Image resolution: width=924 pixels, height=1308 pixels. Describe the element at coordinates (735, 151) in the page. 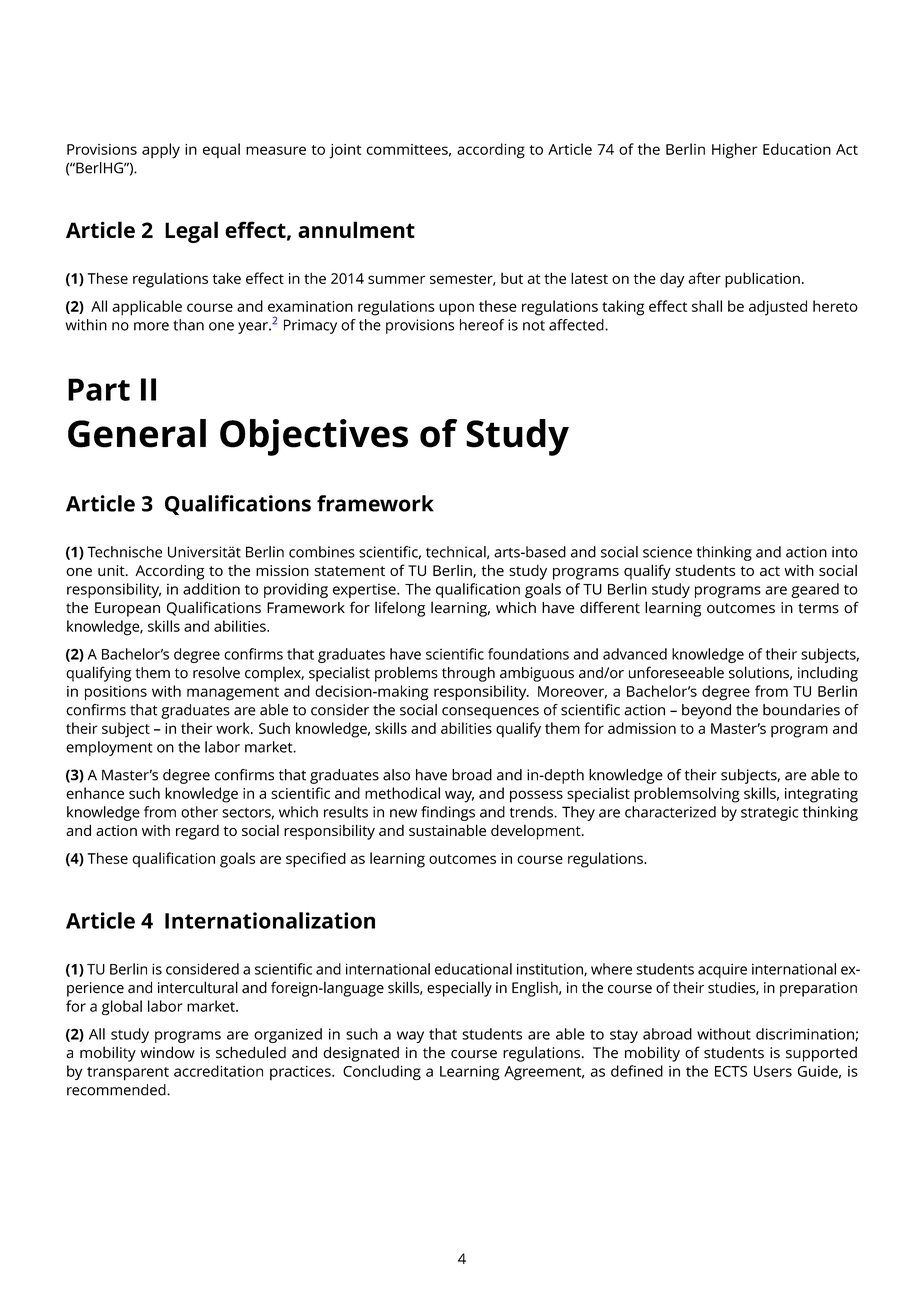

I see `Higher` at that location.
